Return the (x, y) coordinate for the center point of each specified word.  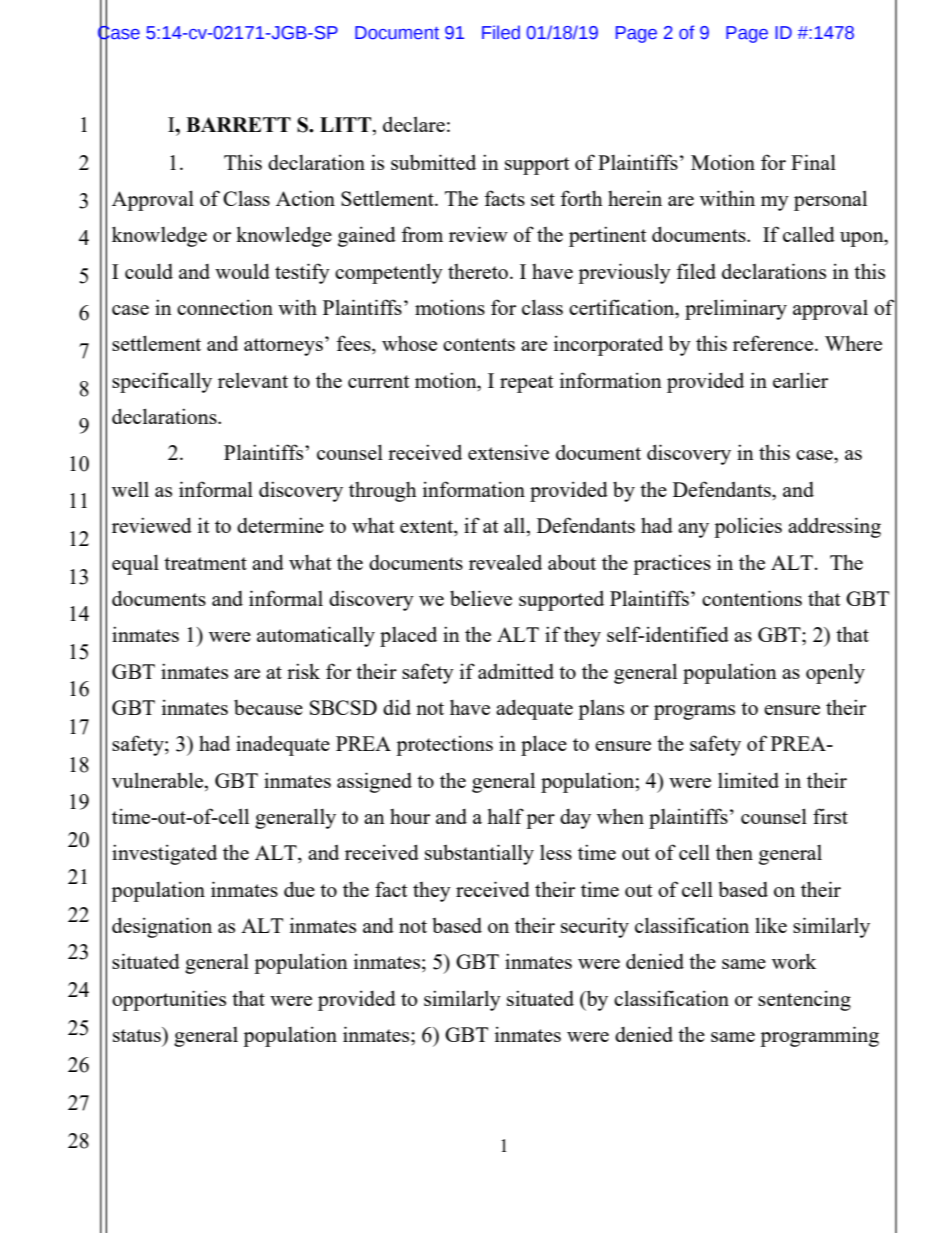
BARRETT (238, 124)
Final (813, 162)
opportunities (169, 1000)
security (595, 927)
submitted (433, 162)
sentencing (804, 1000)
